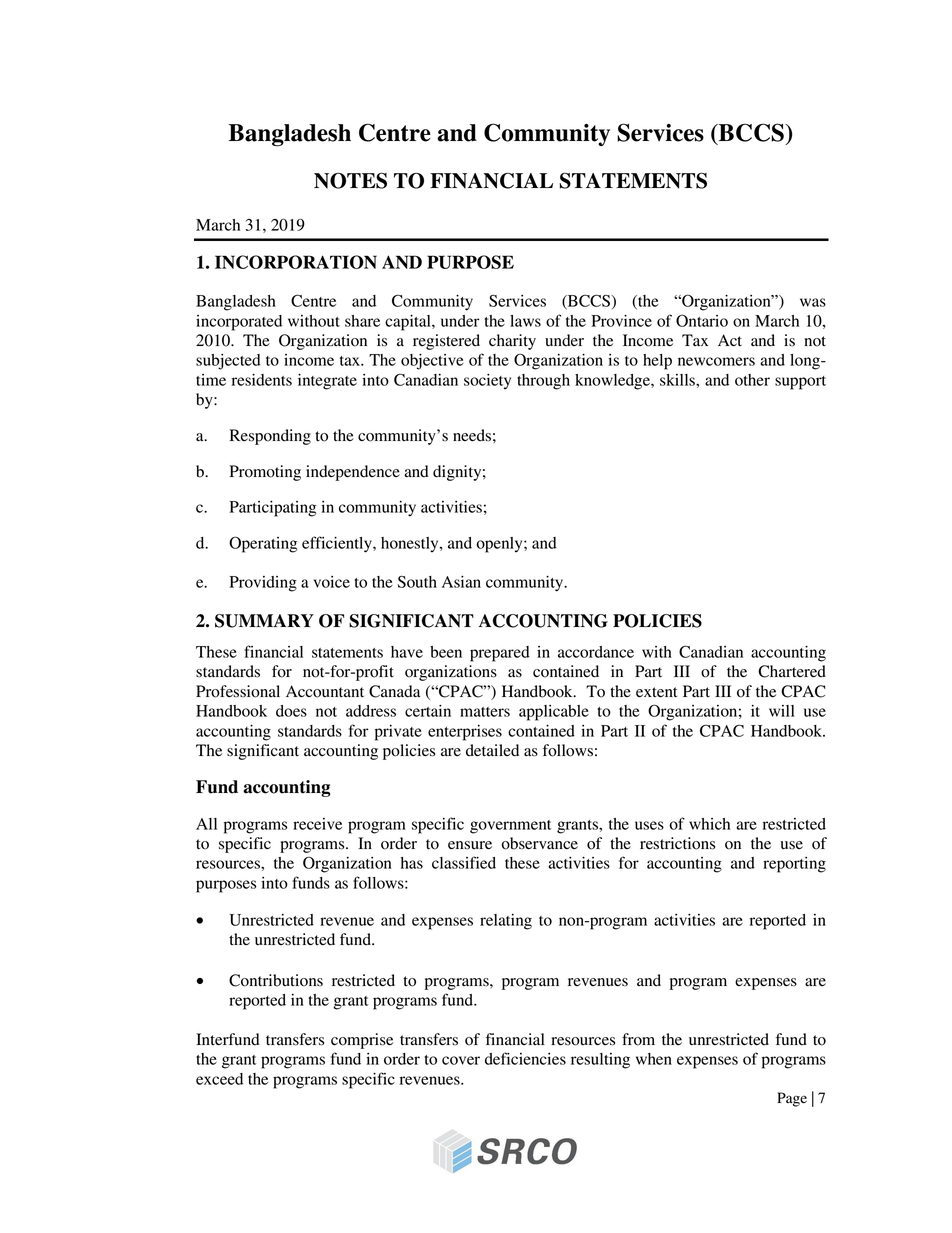 Image resolution: width=952 pixels, height=1233 pixels. What do you see at coordinates (500, 545) in the image?
I see `openly` at bounding box center [500, 545].
